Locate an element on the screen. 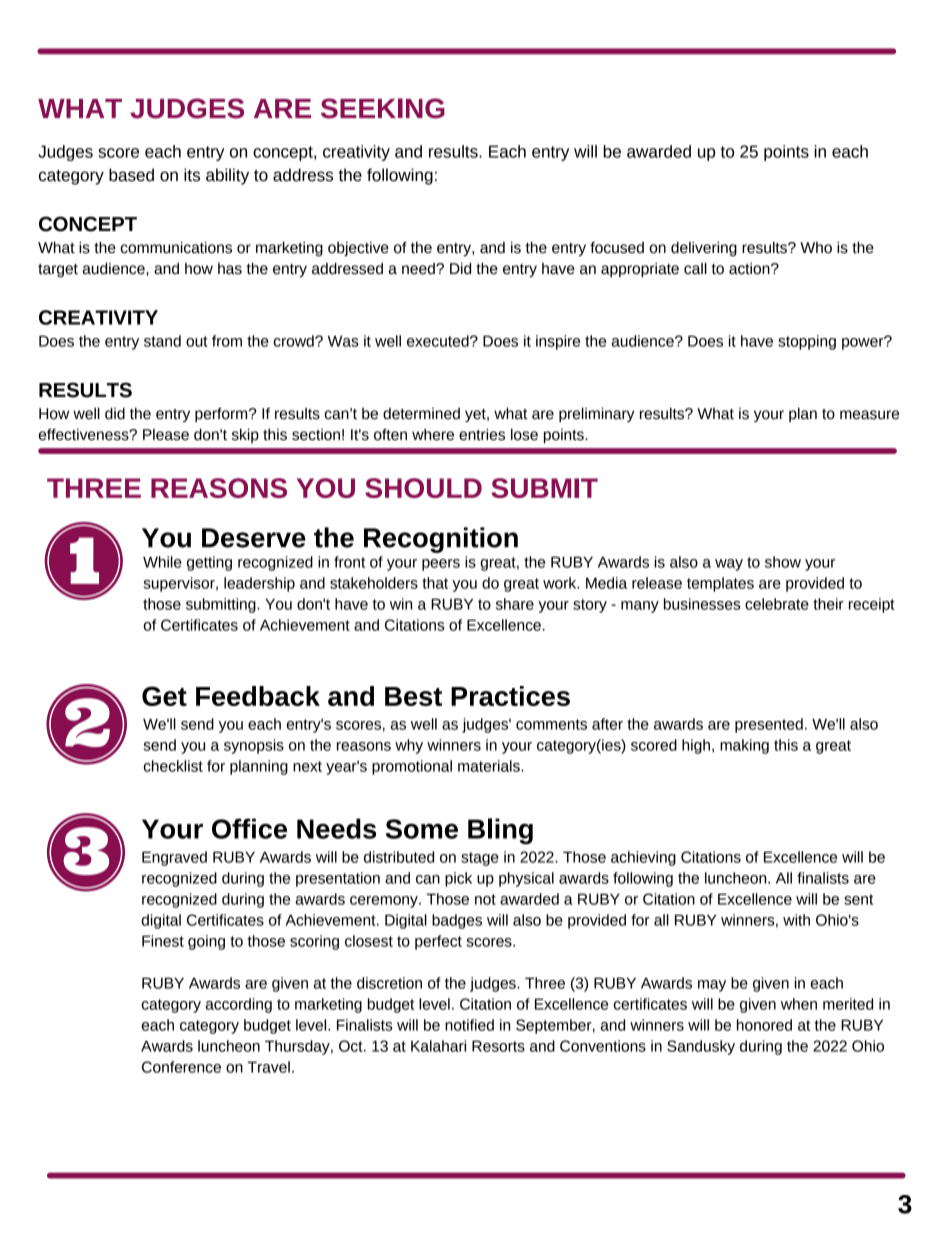 The height and width of the screenshot is (1233, 952). Please is located at coordinates (166, 435).
